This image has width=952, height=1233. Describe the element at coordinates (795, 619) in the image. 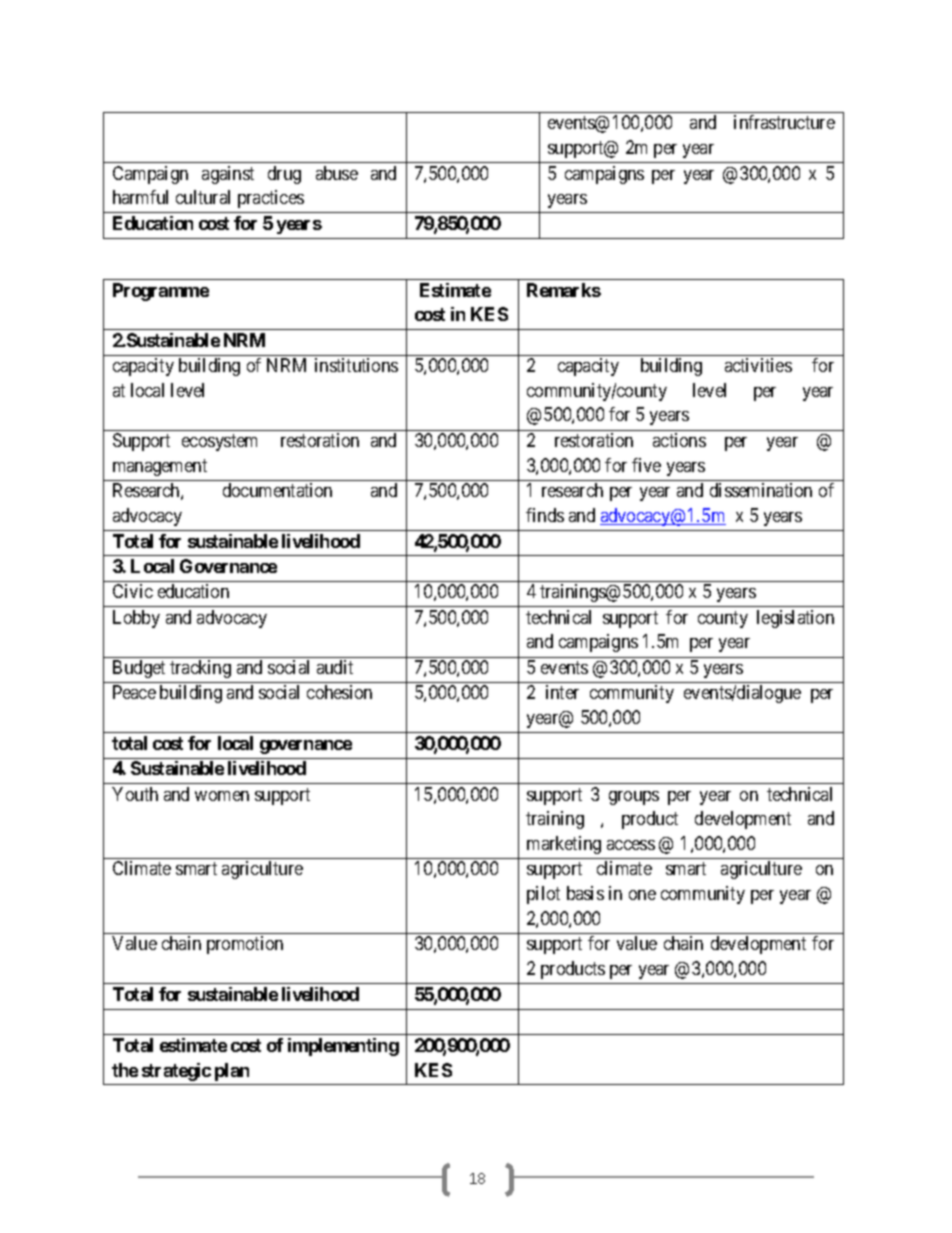

I see `legislation` at that location.
